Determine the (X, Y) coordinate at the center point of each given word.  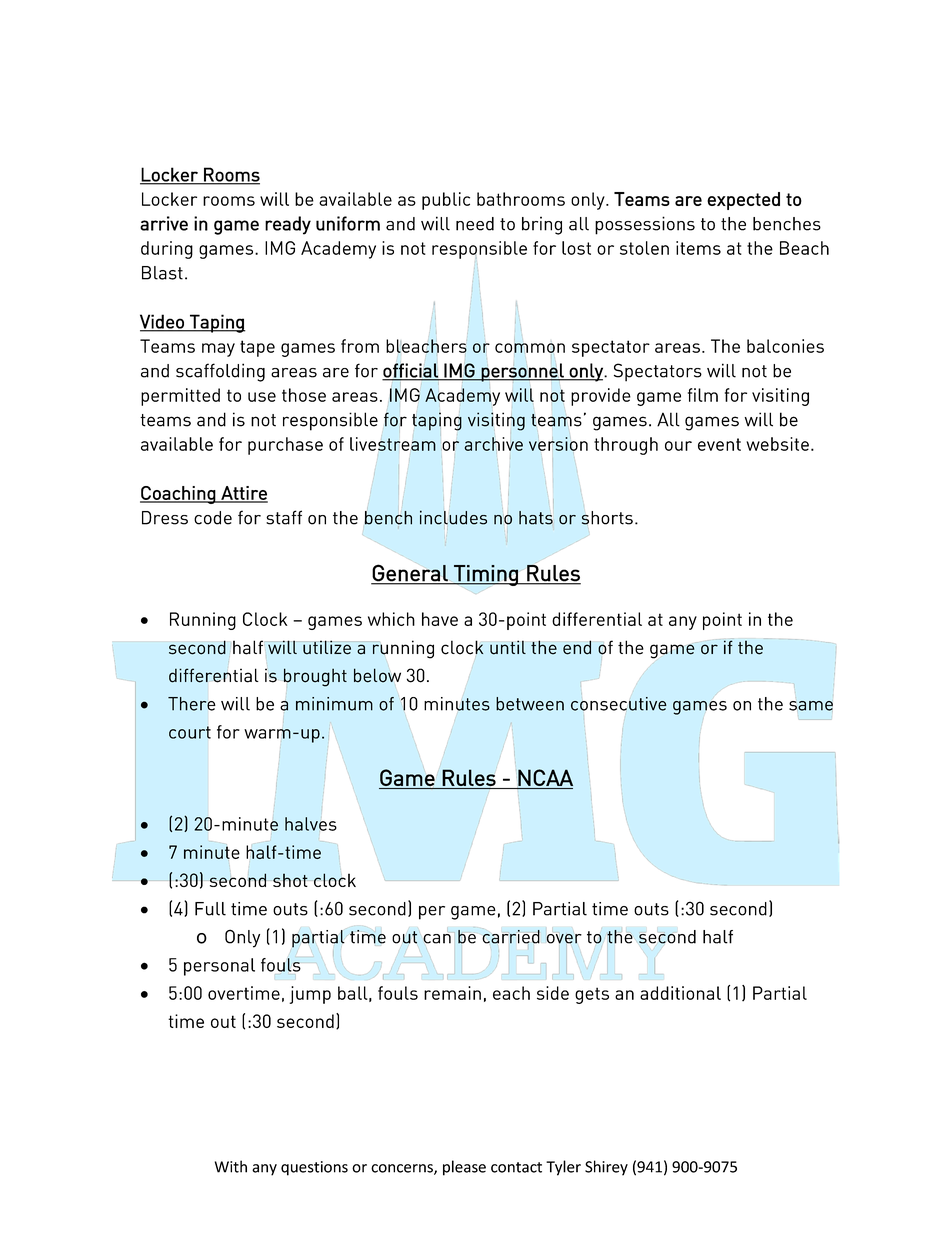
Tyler (563, 1168)
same (811, 706)
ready (288, 225)
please (464, 1168)
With (231, 1166)
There (191, 704)
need (475, 224)
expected (743, 201)
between (530, 704)
